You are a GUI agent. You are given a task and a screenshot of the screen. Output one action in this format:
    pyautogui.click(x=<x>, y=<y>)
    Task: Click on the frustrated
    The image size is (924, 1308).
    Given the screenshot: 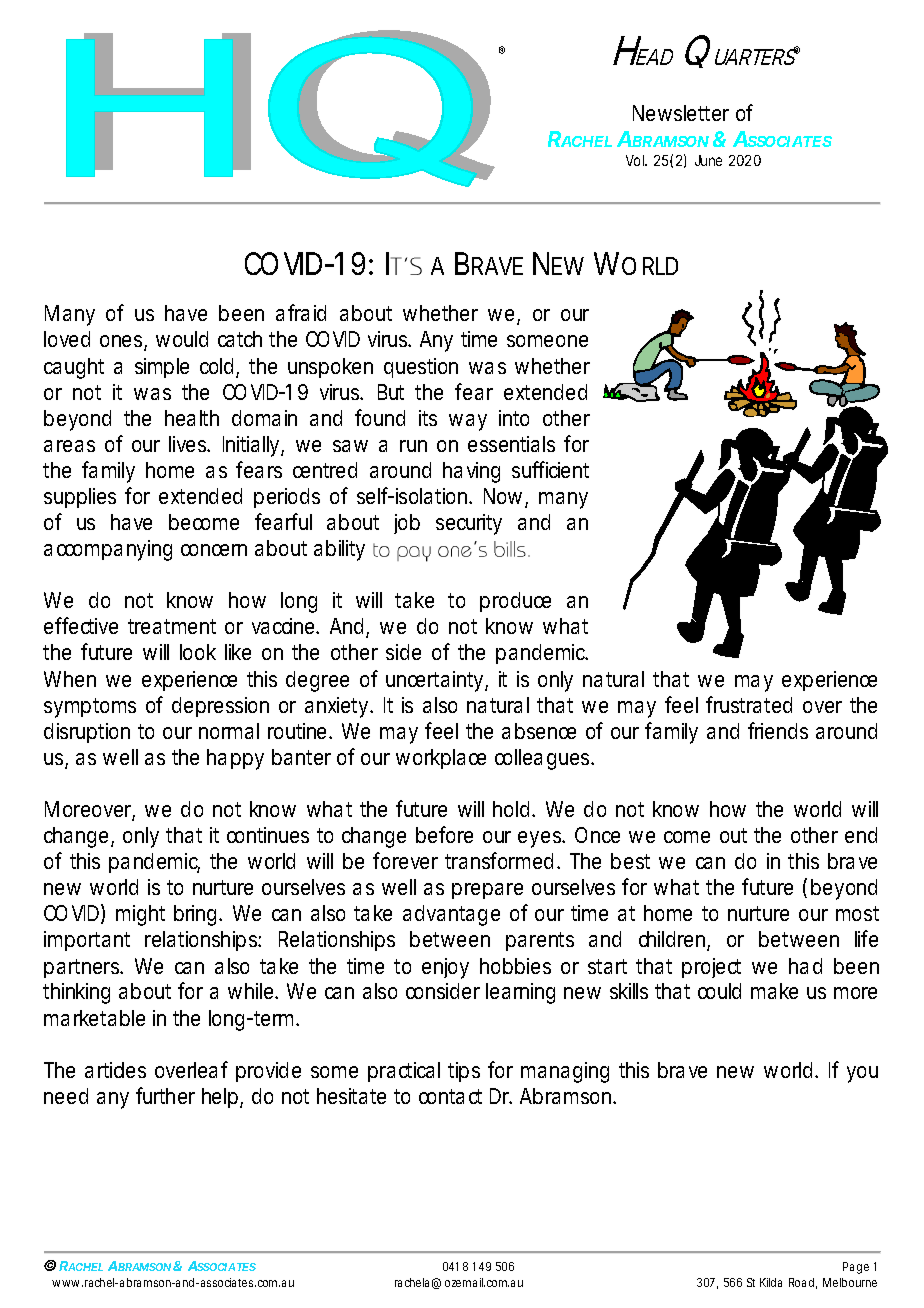 What is the action you would take?
    pyautogui.click(x=749, y=704)
